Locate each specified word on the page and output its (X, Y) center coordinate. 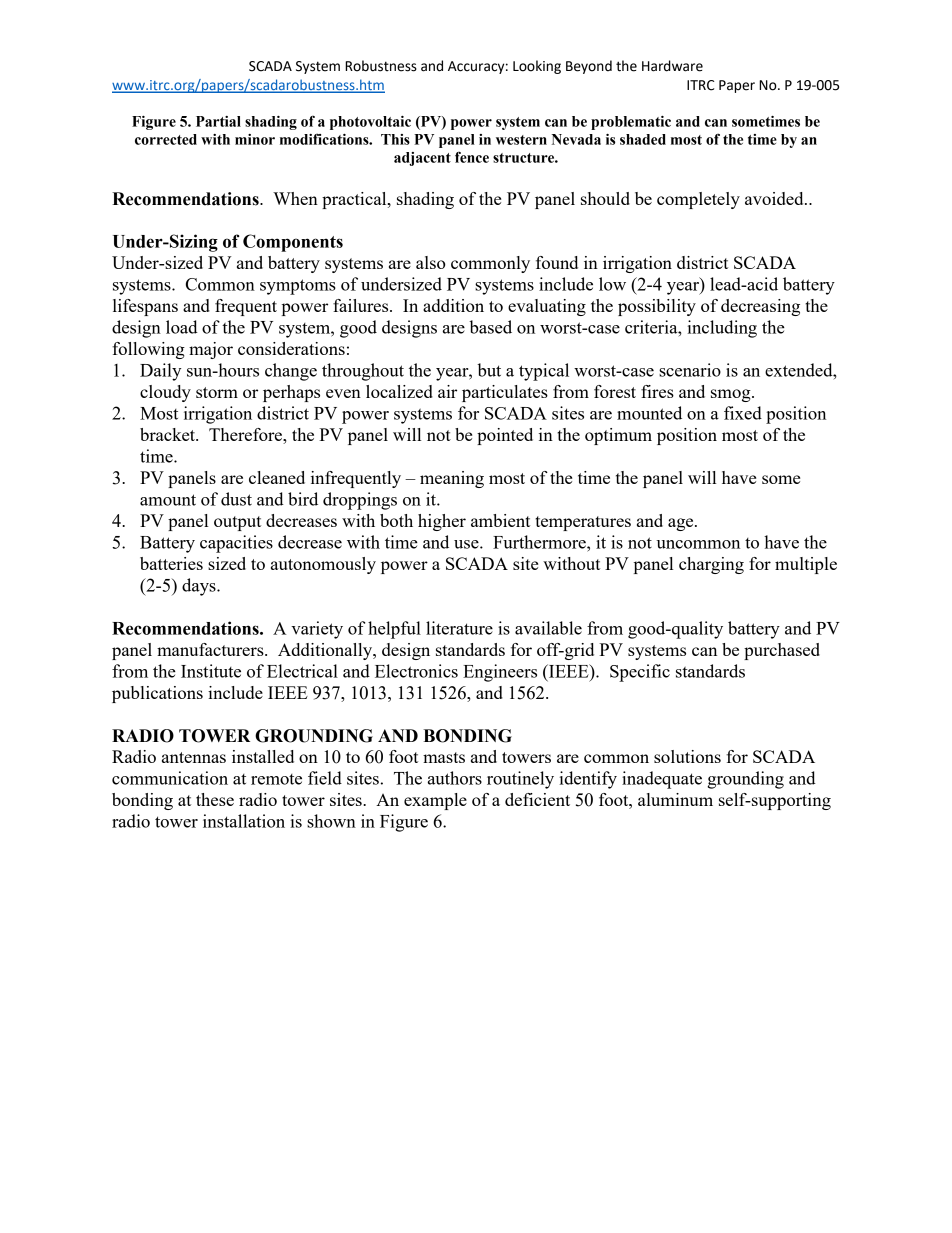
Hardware (672, 66)
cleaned (277, 477)
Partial (218, 121)
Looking (537, 67)
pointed (505, 436)
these (215, 799)
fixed (743, 413)
